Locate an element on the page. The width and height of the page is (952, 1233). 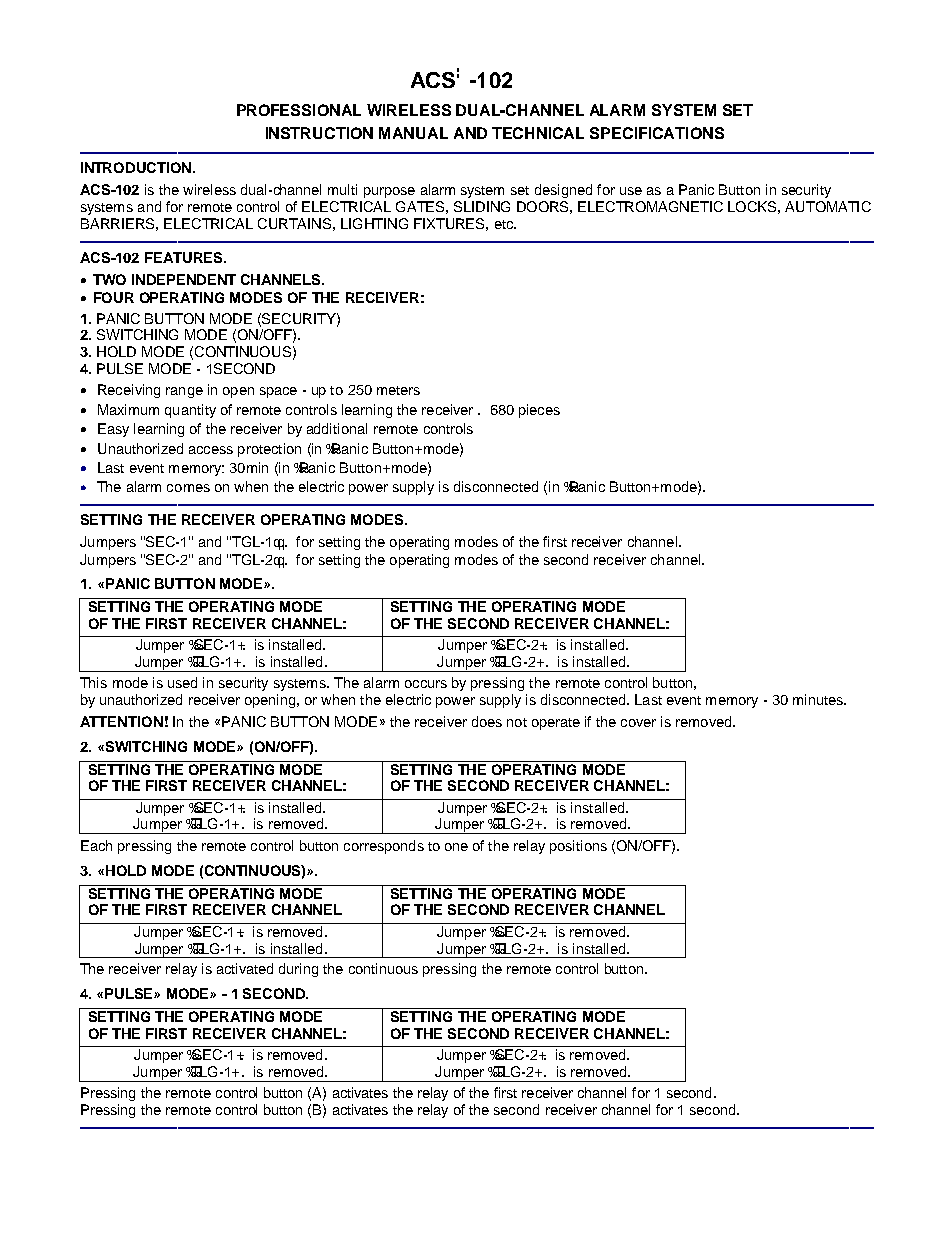
SPECIFICATIONS is located at coordinates (657, 133).
